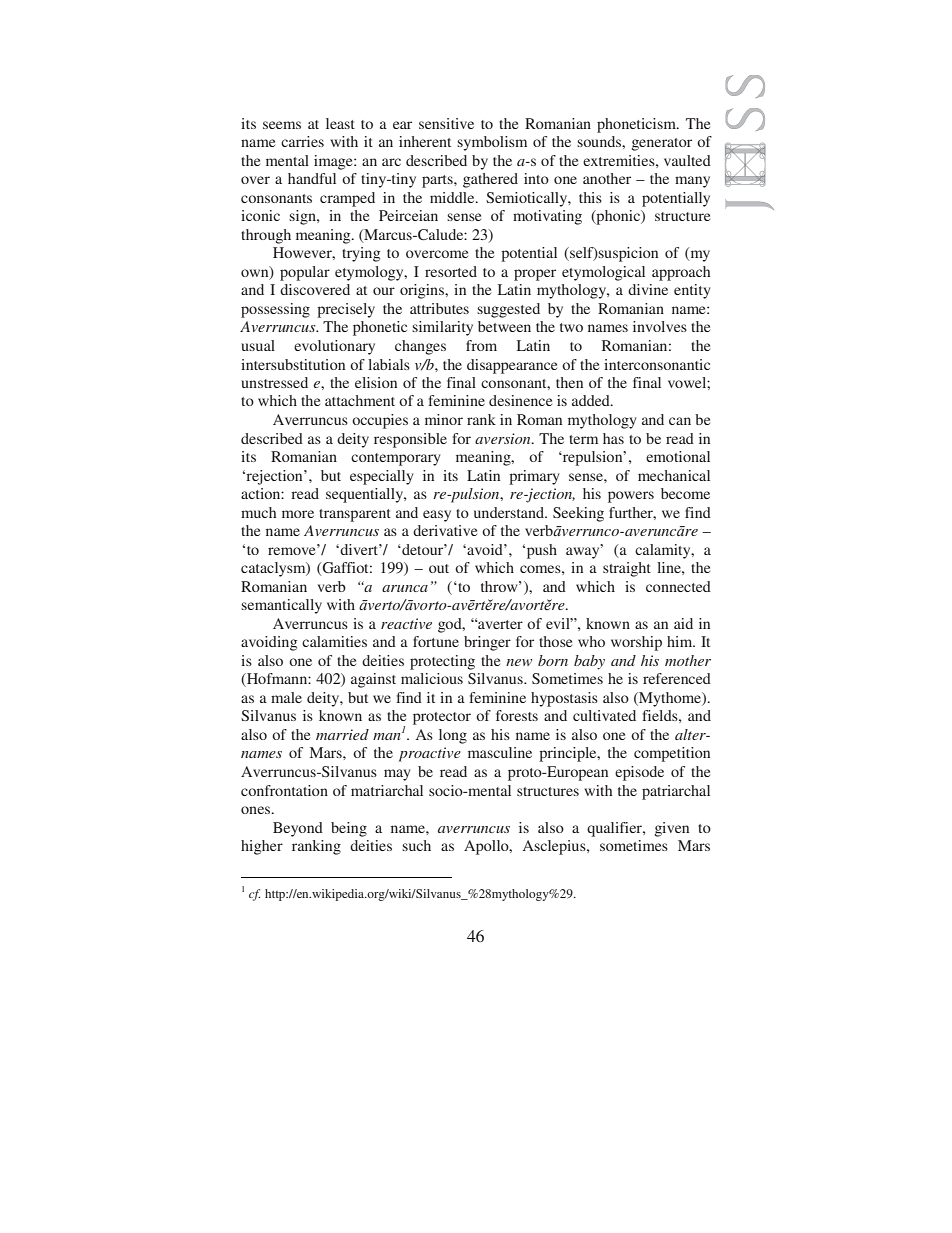  I want to click on unstressed, so click(274, 382).
